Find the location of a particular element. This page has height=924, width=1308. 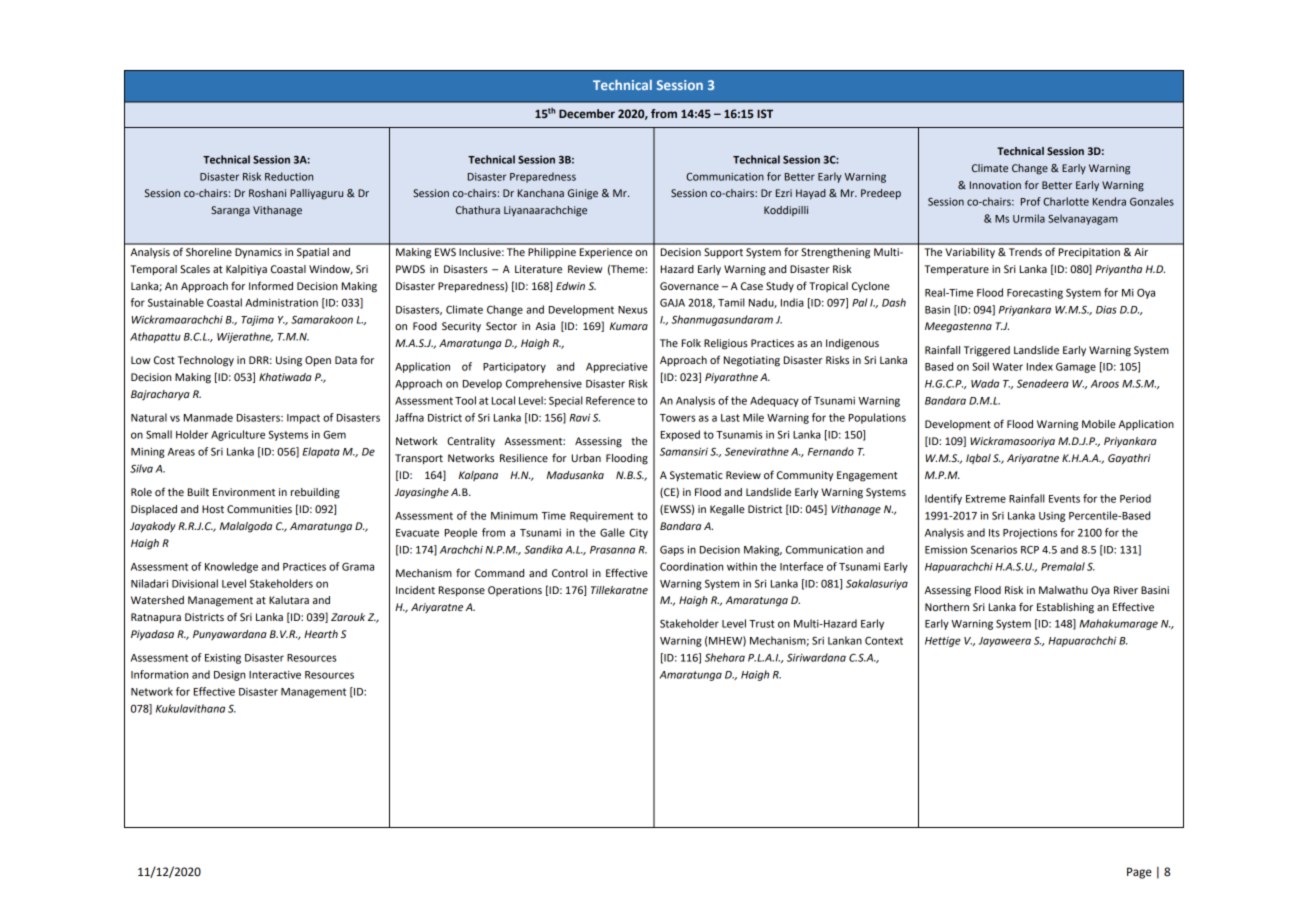

Administration is located at coordinates (281, 302).
